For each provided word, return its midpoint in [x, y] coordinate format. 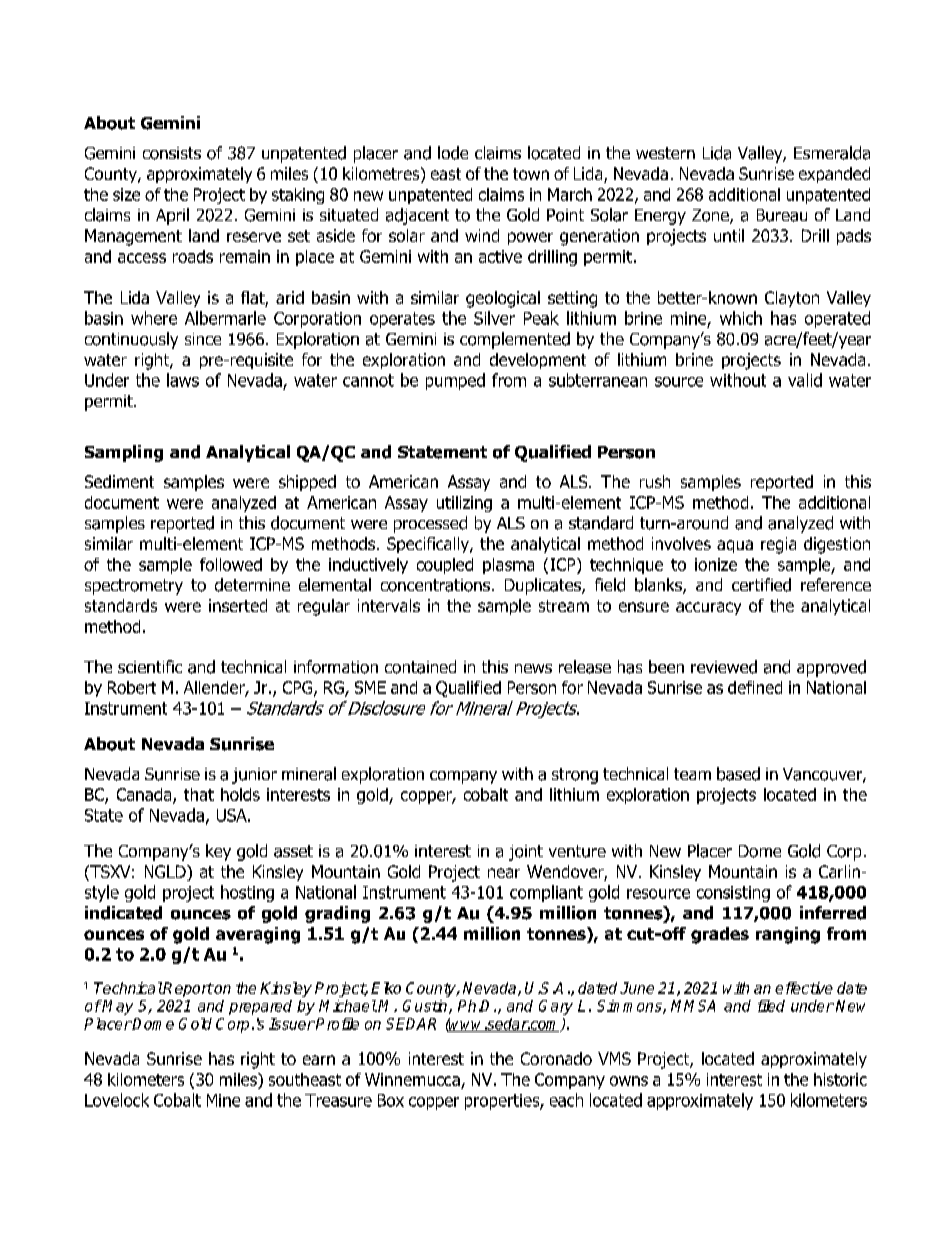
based [738, 774]
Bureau [782, 215]
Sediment [119, 481]
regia [778, 545]
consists [172, 153]
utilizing [464, 504]
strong [575, 776]
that [199, 794]
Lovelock [117, 1100]
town [531, 174]
